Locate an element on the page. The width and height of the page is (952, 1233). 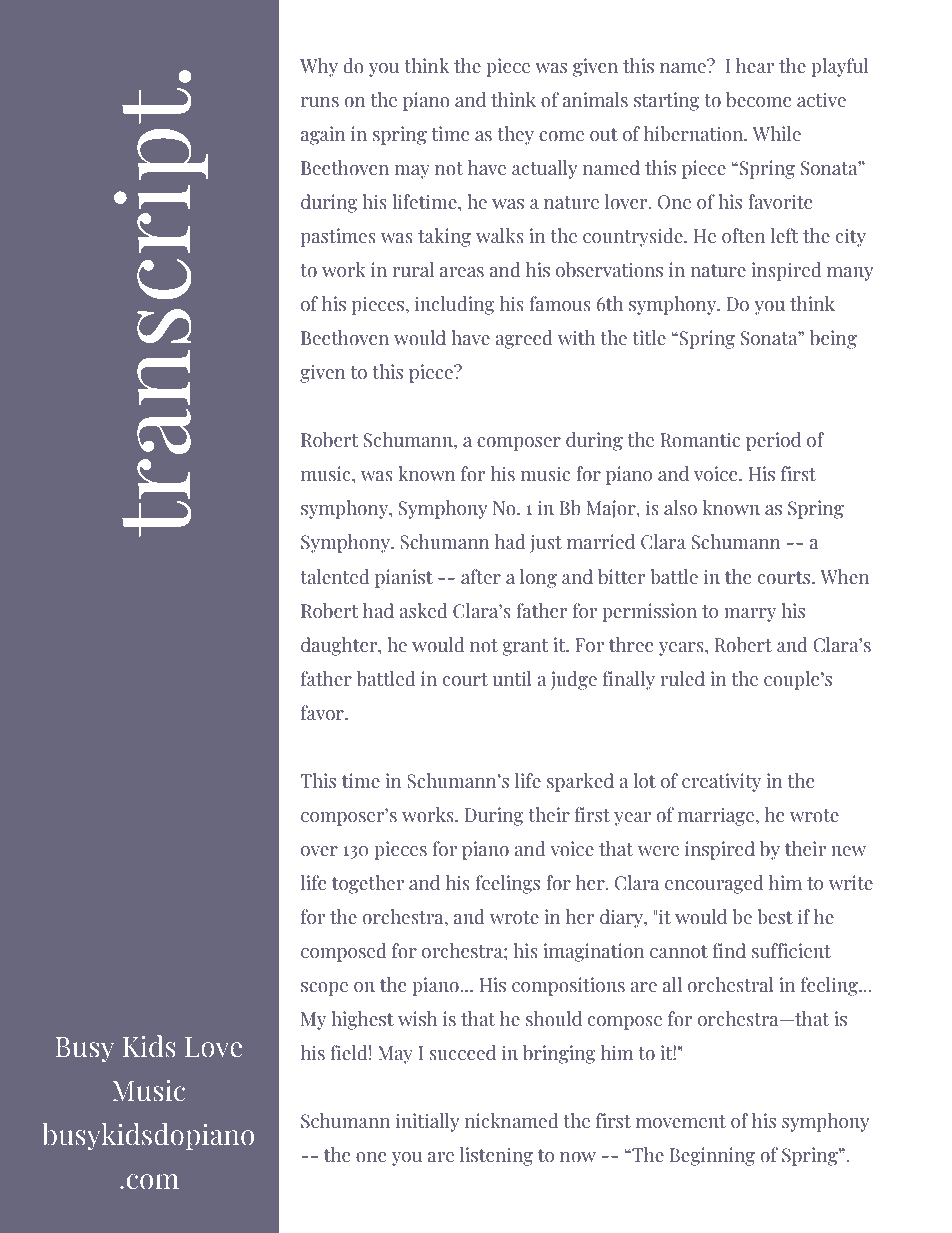
animals is located at coordinates (595, 100).
